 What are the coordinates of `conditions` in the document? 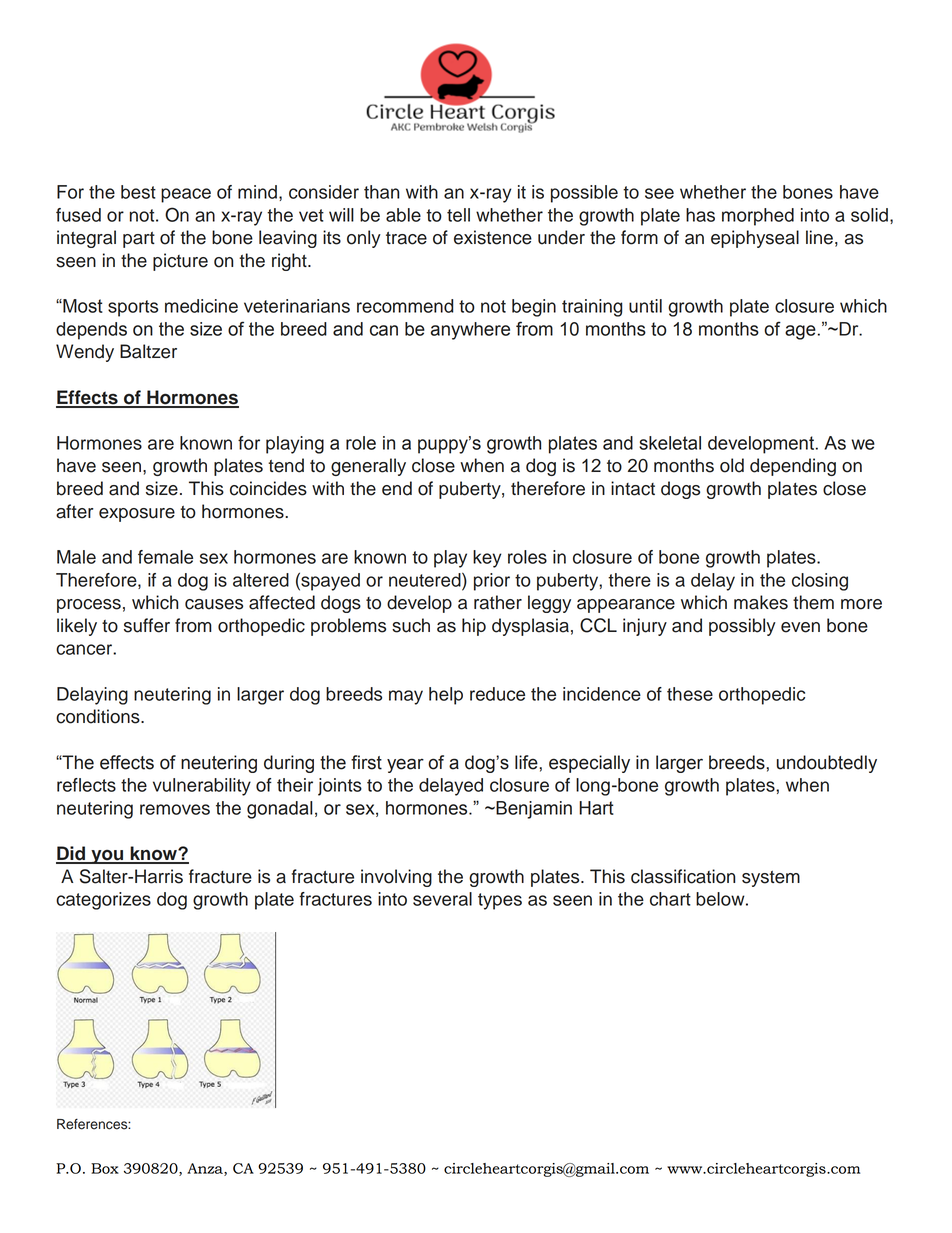 It's located at (99, 716).
